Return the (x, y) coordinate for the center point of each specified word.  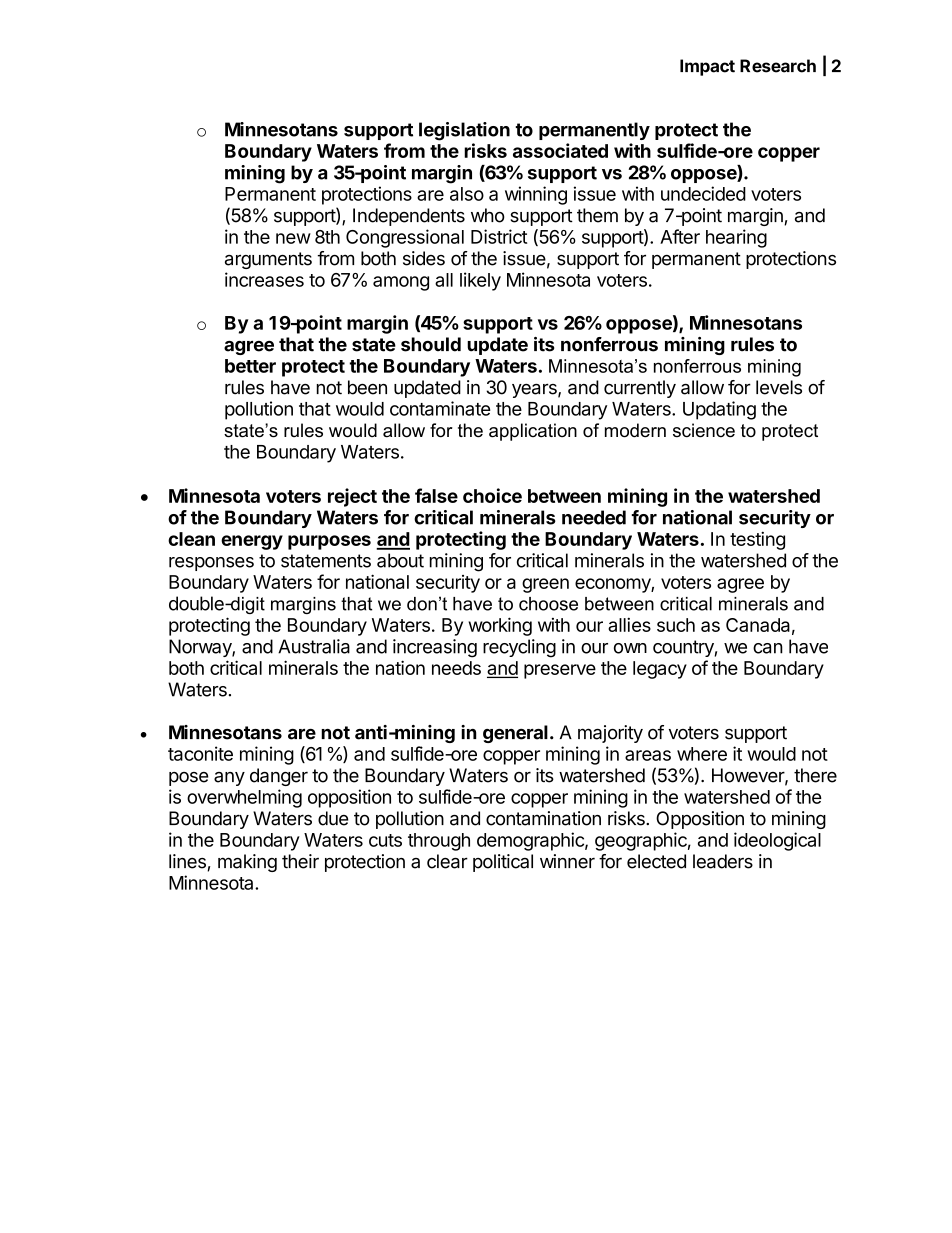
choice (492, 495)
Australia (314, 646)
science (704, 430)
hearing (736, 238)
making (247, 863)
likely (480, 281)
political (503, 863)
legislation (464, 131)
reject (352, 497)
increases (264, 279)
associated (560, 150)
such (676, 625)
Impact (707, 67)
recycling (519, 648)
